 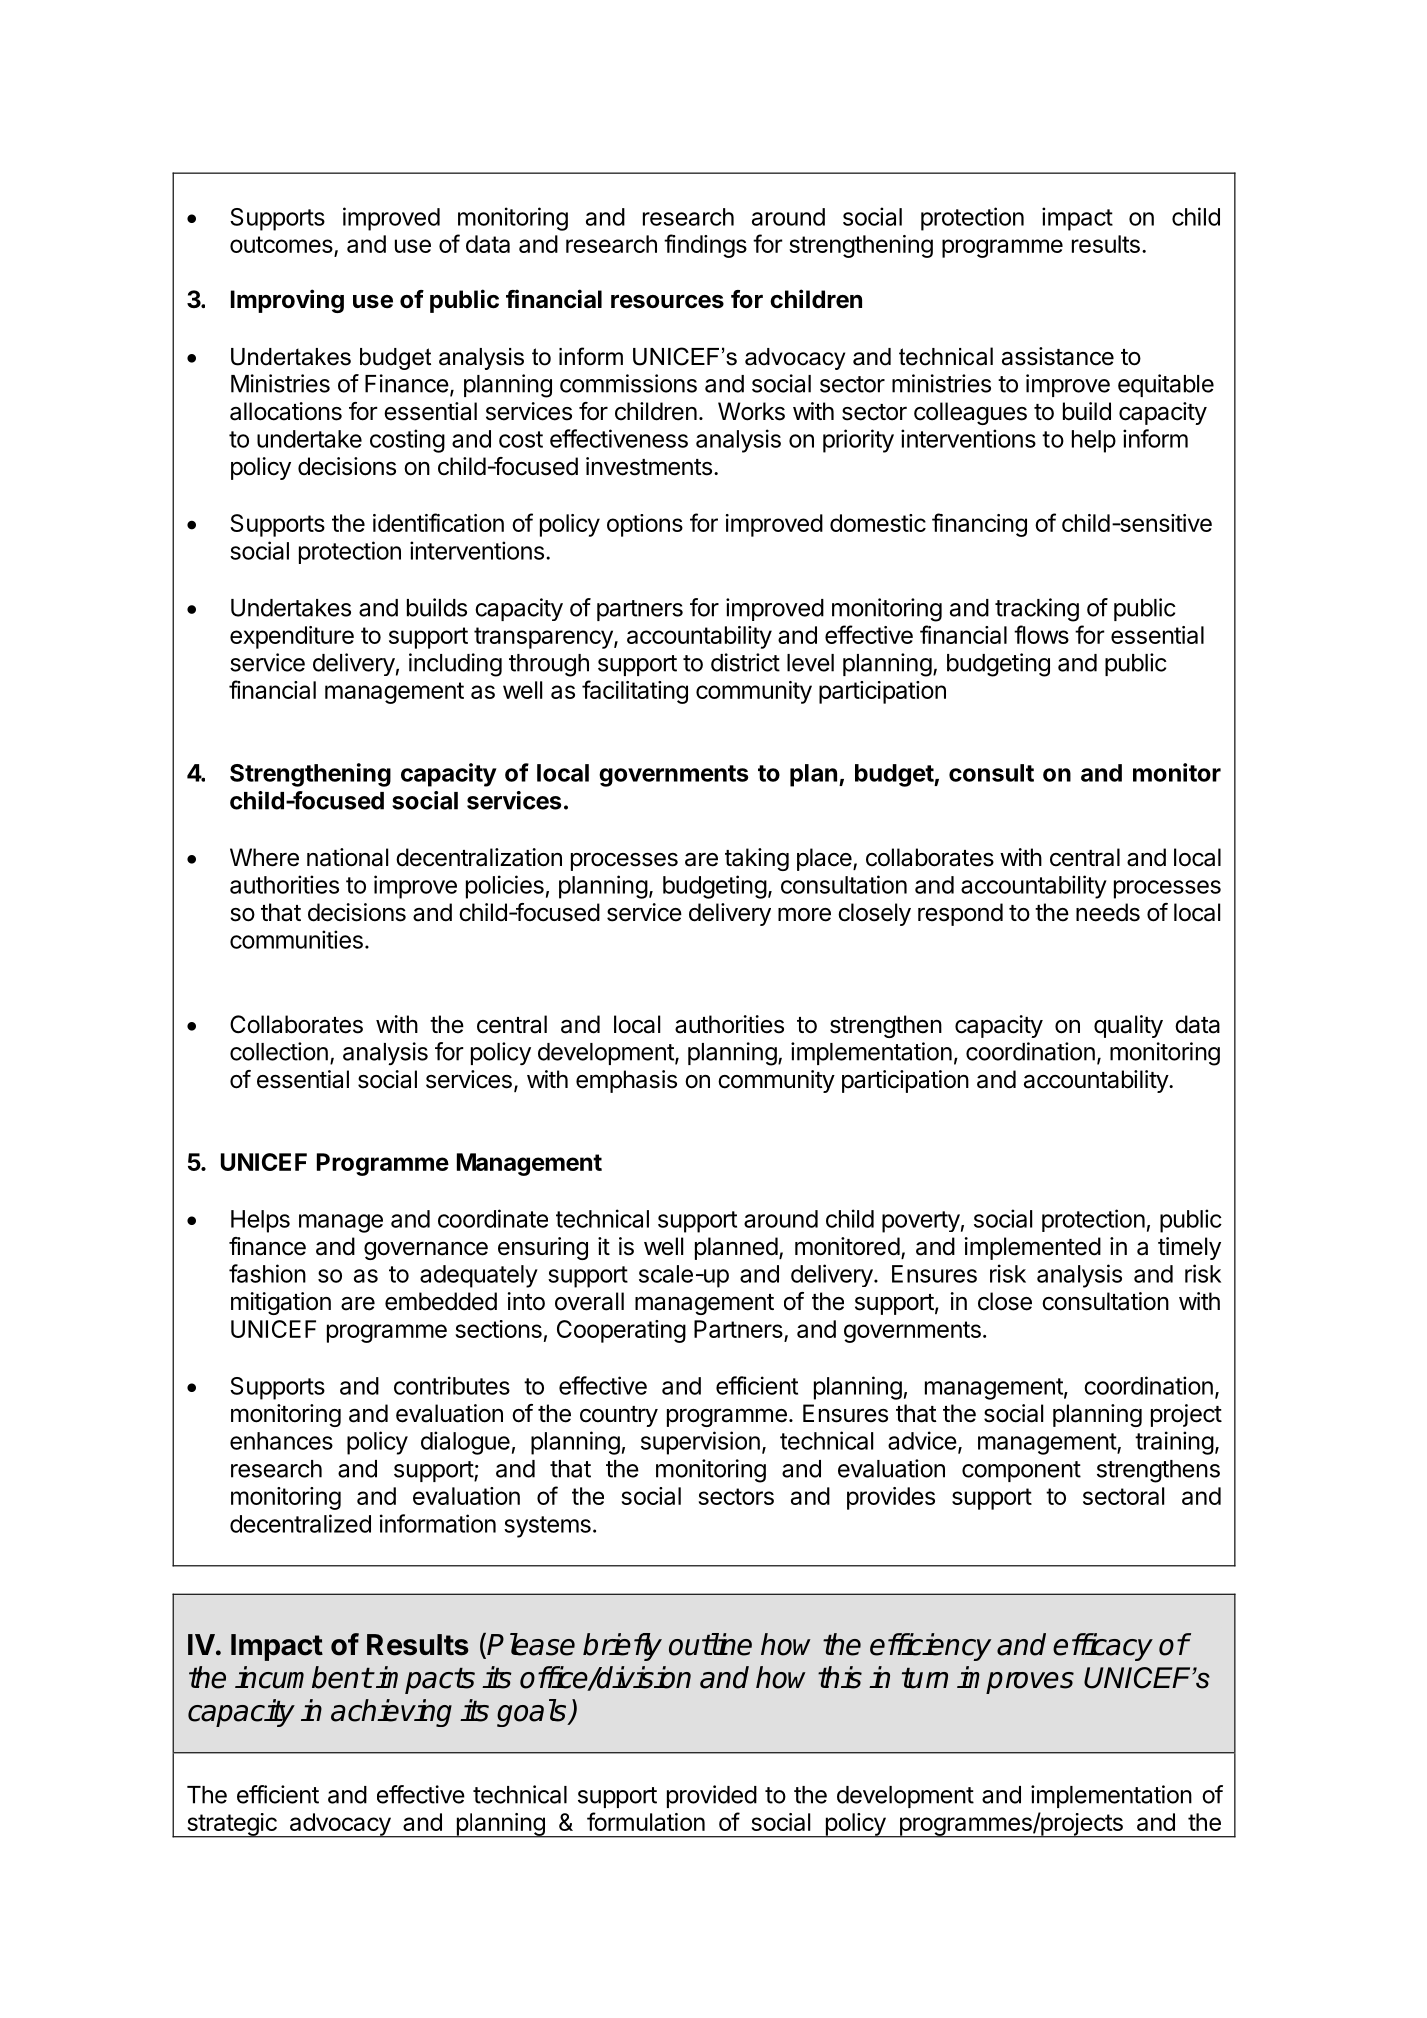 I want to click on assistance, so click(x=1058, y=356).
